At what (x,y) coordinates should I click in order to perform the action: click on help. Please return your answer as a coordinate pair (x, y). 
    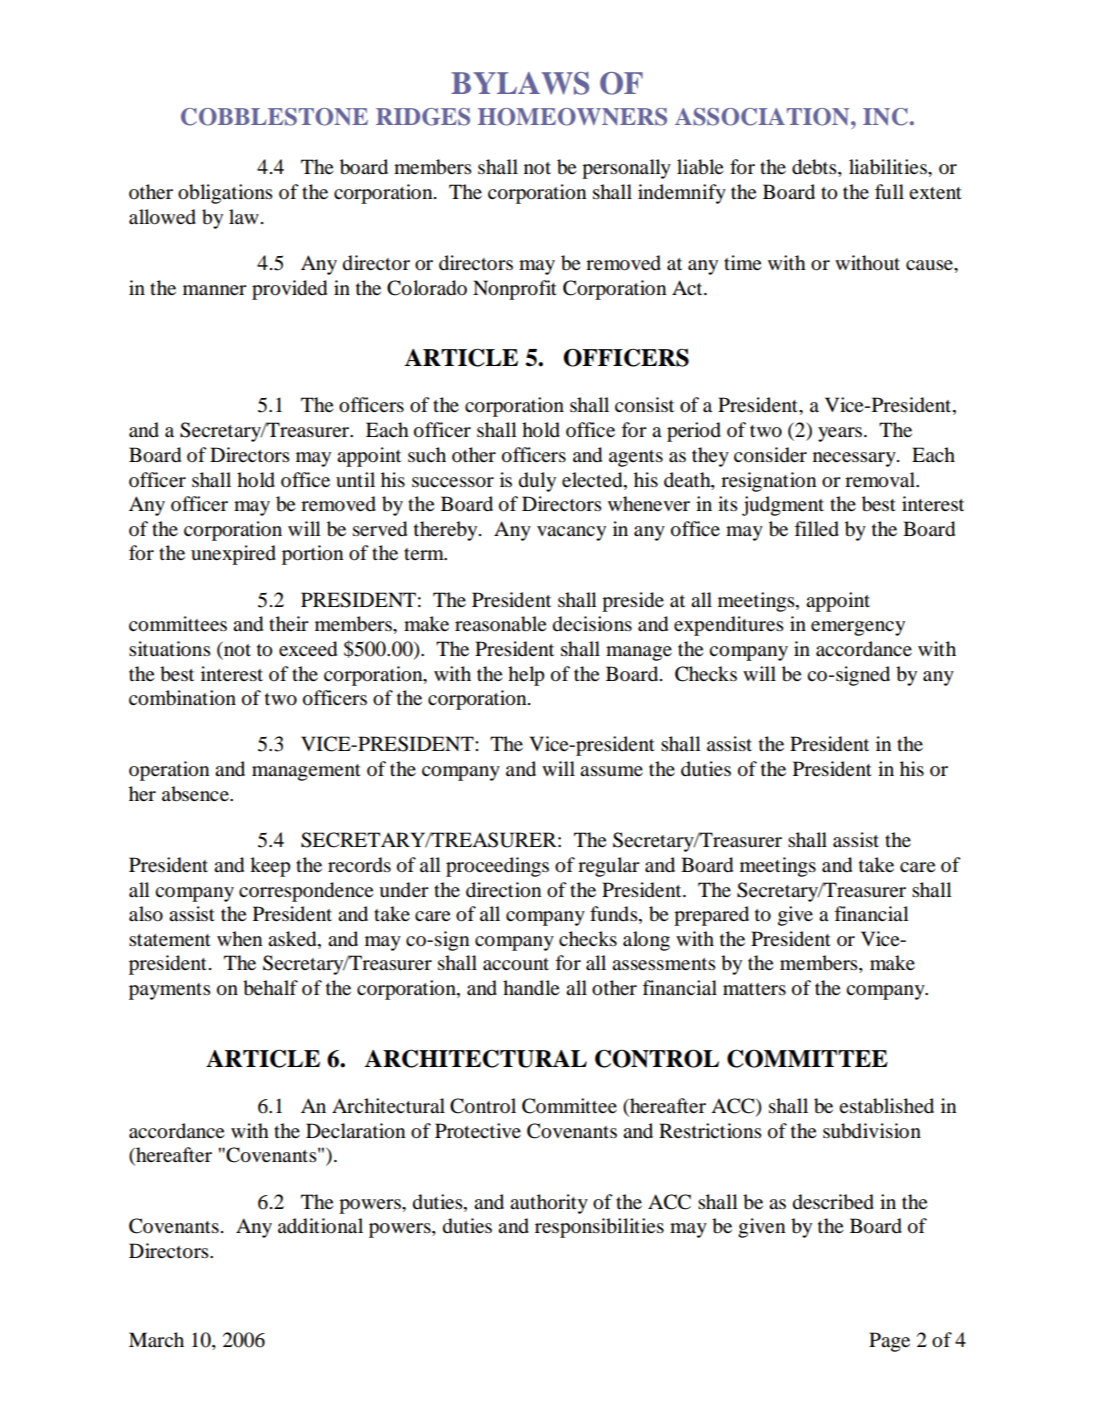
    Looking at the image, I should click on (526, 676).
